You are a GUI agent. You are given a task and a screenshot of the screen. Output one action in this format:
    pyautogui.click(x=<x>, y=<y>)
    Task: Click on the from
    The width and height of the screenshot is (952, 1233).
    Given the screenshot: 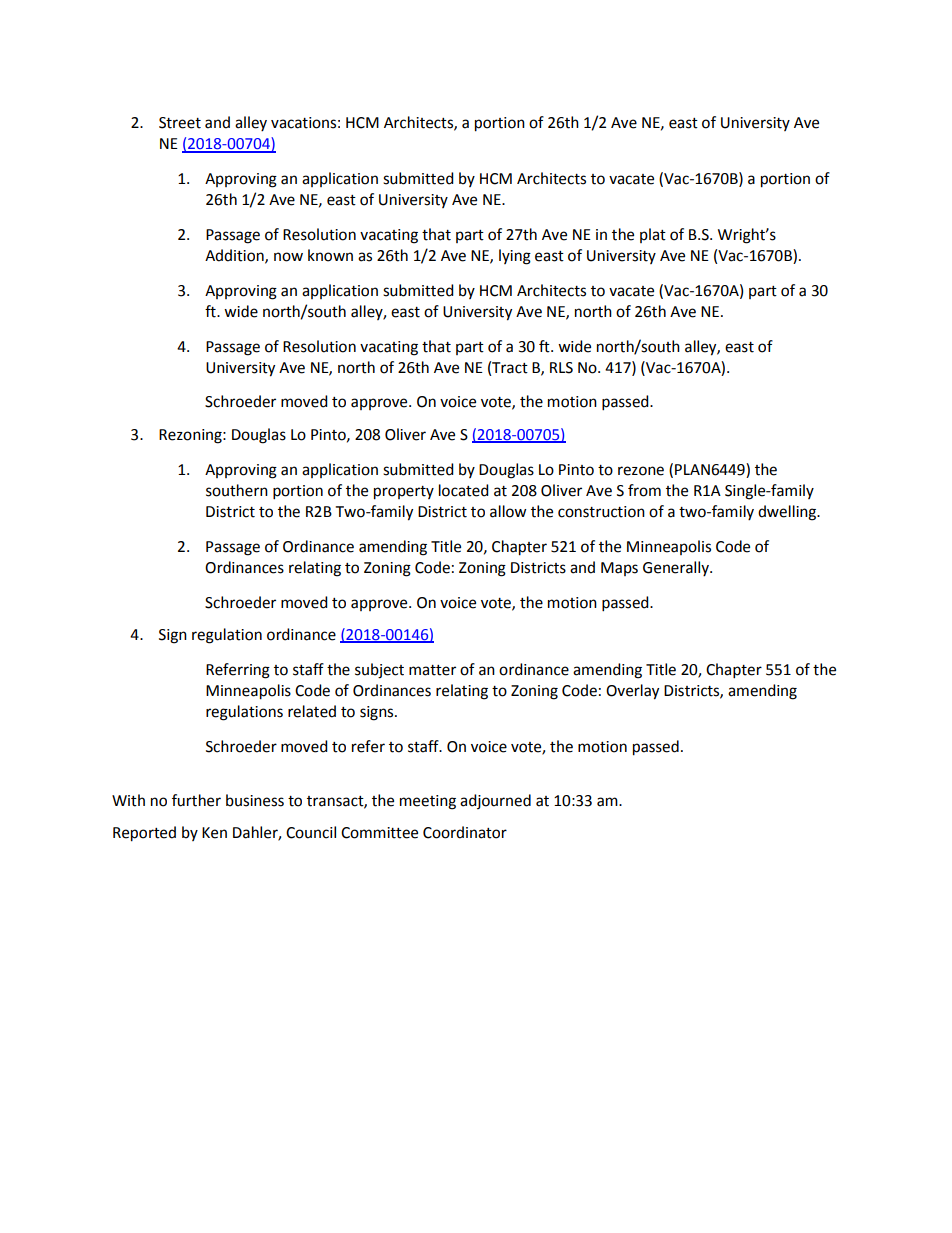 What is the action you would take?
    pyautogui.click(x=644, y=490)
